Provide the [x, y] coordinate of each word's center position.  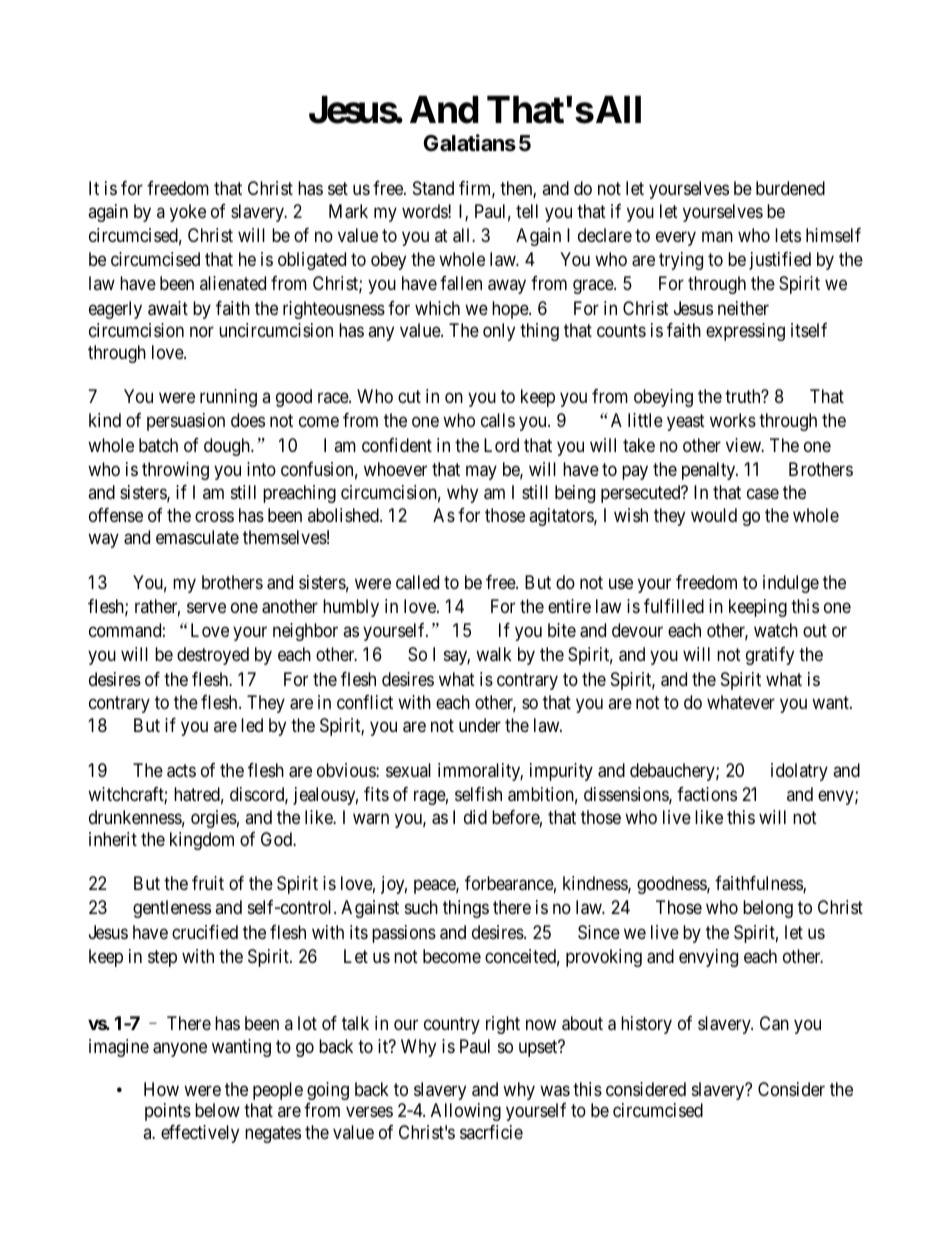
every [676, 238]
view [745, 445]
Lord [501, 445]
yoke [188, 213]
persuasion [186, 422]
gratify [770, 656]
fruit [208, 883]
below [217, 1110]
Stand [433, 188]
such [421, 907]
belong [768, 909]
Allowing [466, 1112]
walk [494, 654]
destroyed [213, 656]
